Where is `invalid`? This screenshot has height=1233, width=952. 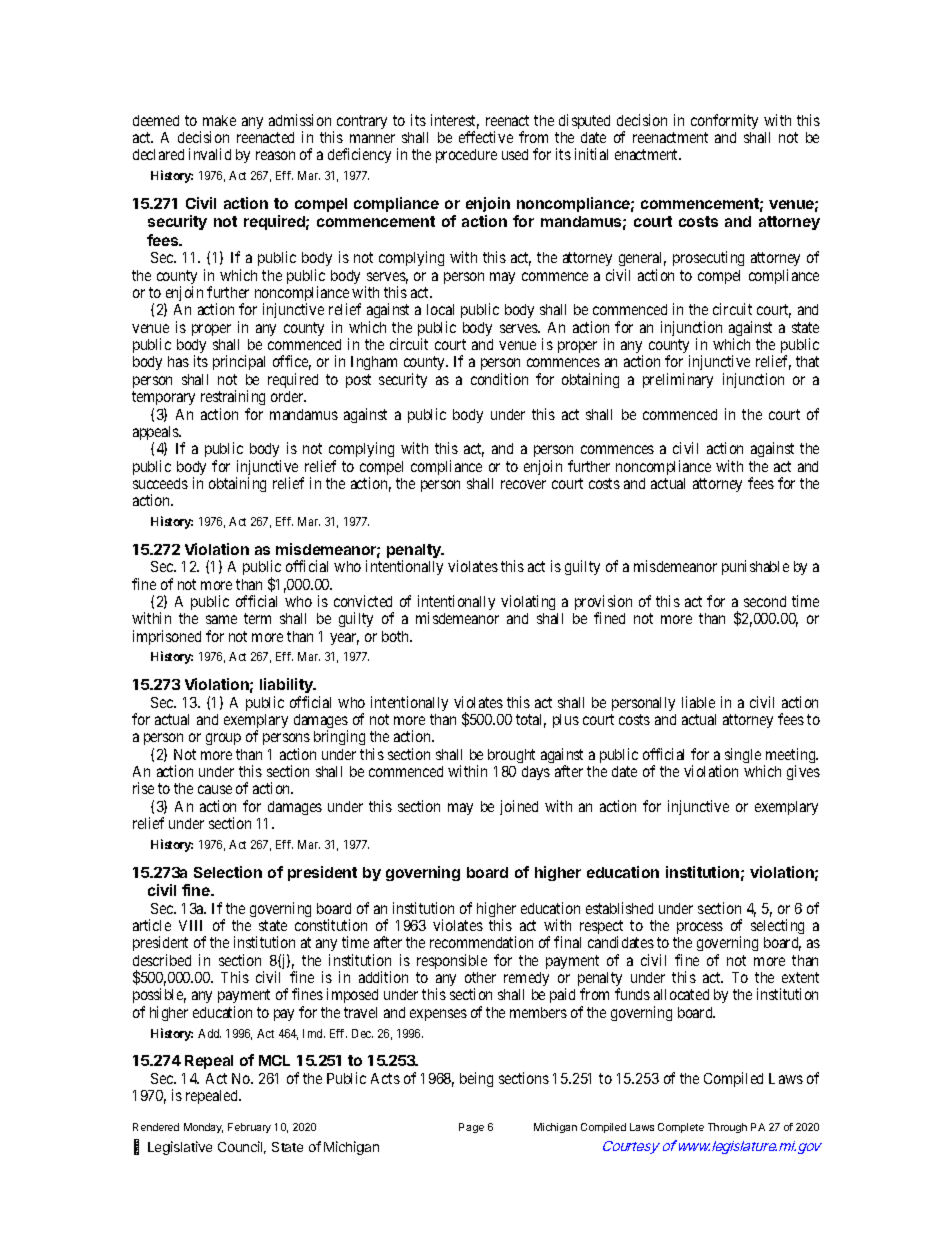 invalid is located at coordinates (210, 154).
